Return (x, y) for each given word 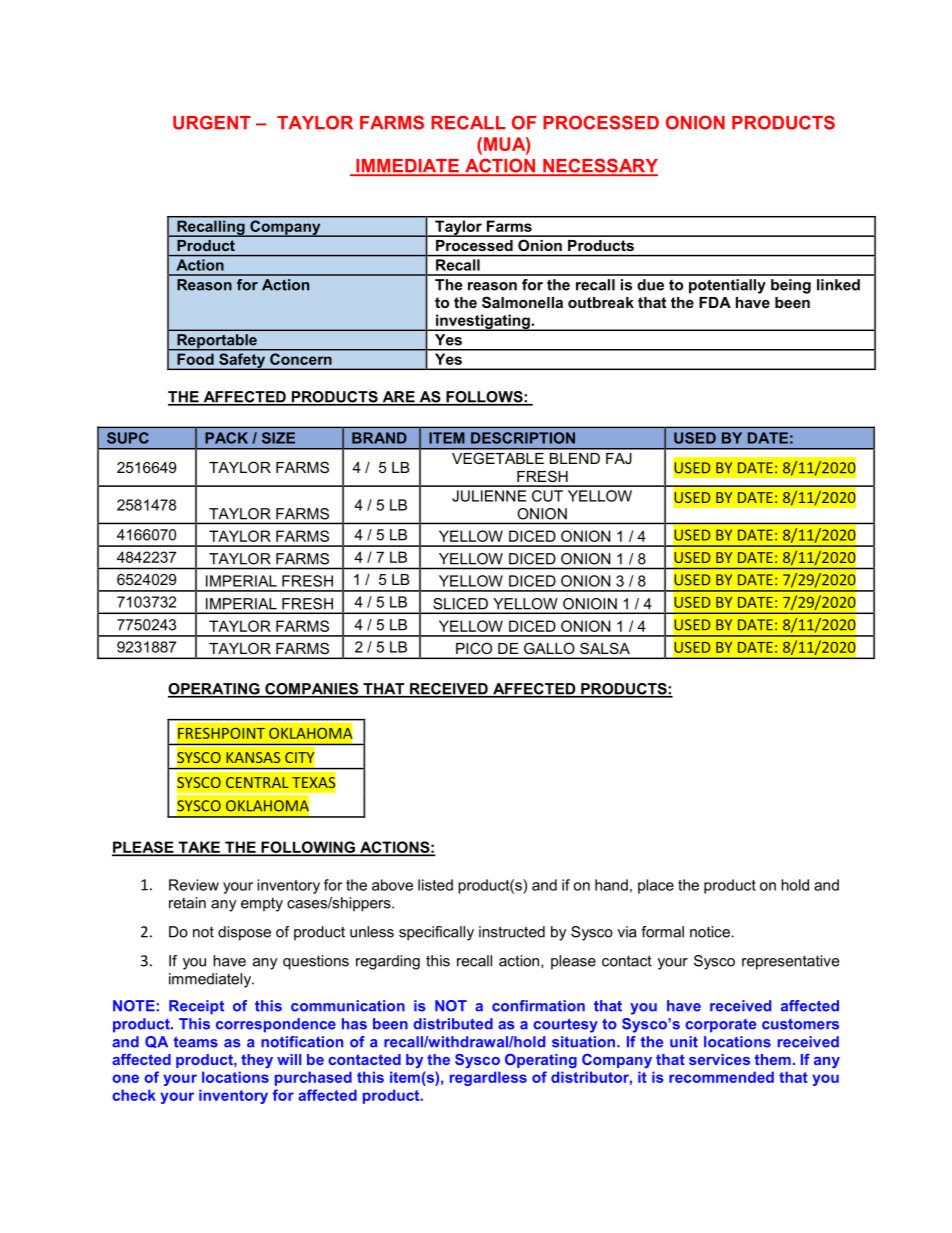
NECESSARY (599, 166)
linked (838, 285)
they (257, 1061)
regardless (488, 1078)
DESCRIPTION (523, 438)
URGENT (212, 122)
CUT (547, 496)
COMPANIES (312, 690)
